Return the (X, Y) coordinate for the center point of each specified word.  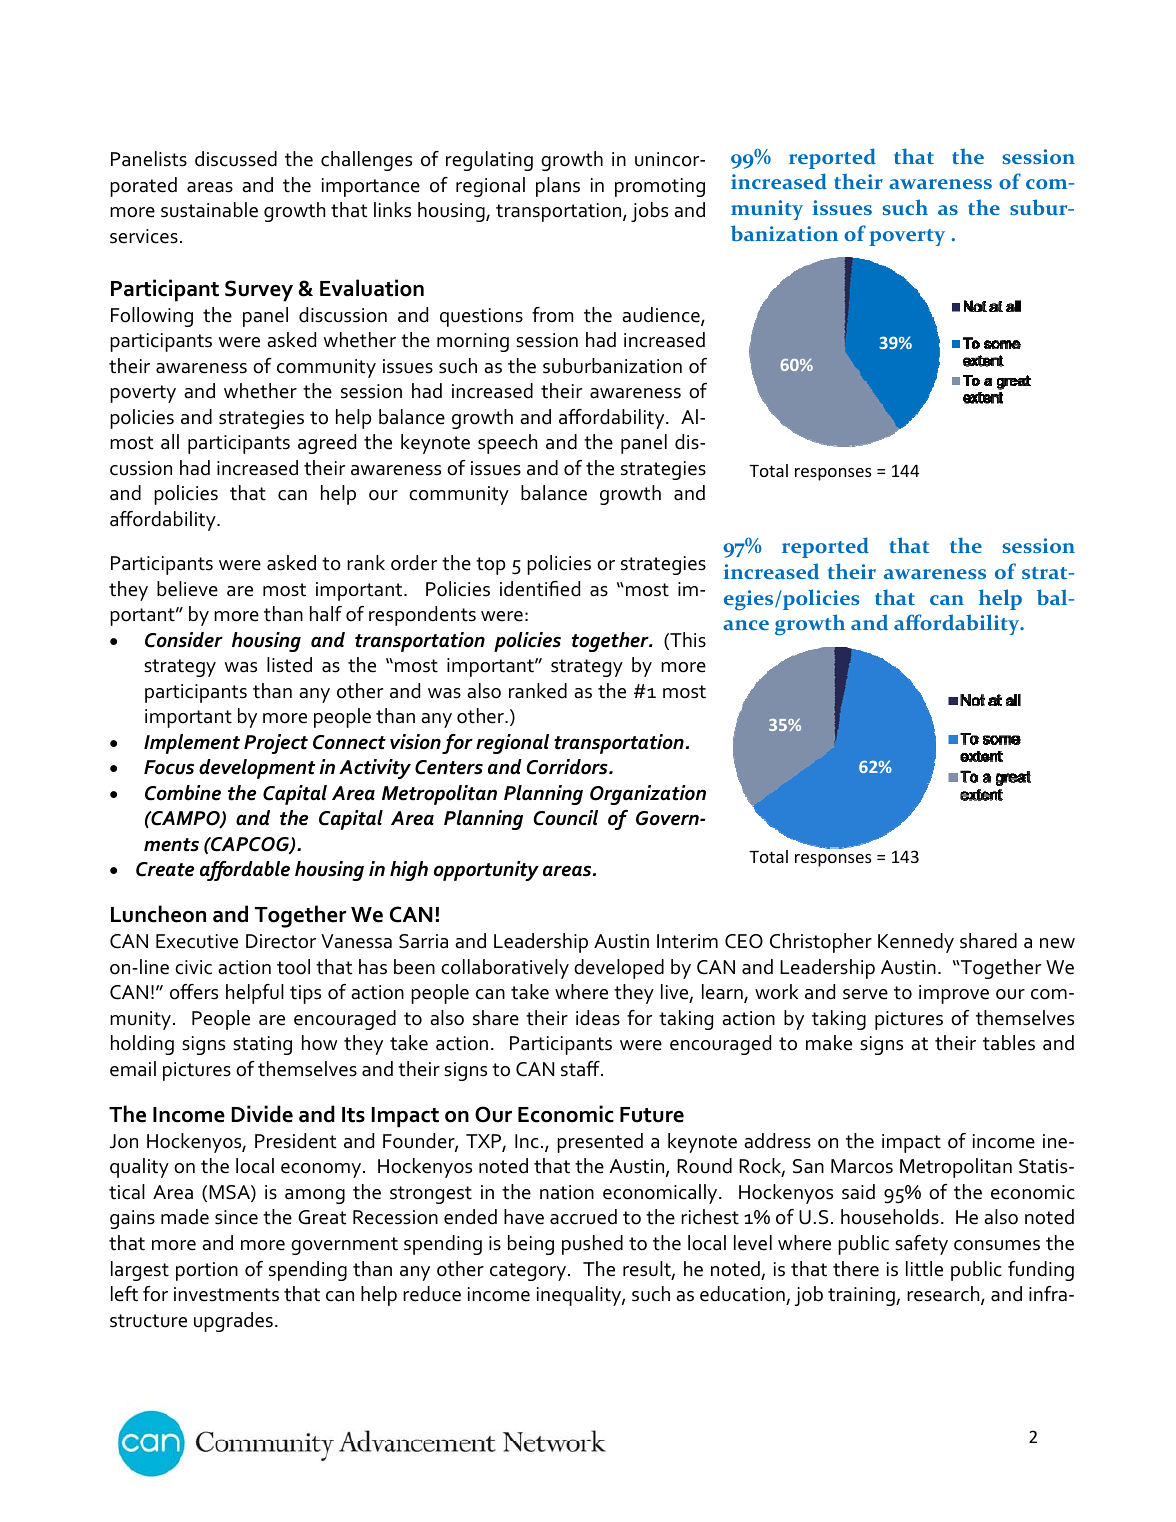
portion (207, 1271)
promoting (660, 187)
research (944, 1295)
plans (558, 187)
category (529, 1272)
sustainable (209, 210)
